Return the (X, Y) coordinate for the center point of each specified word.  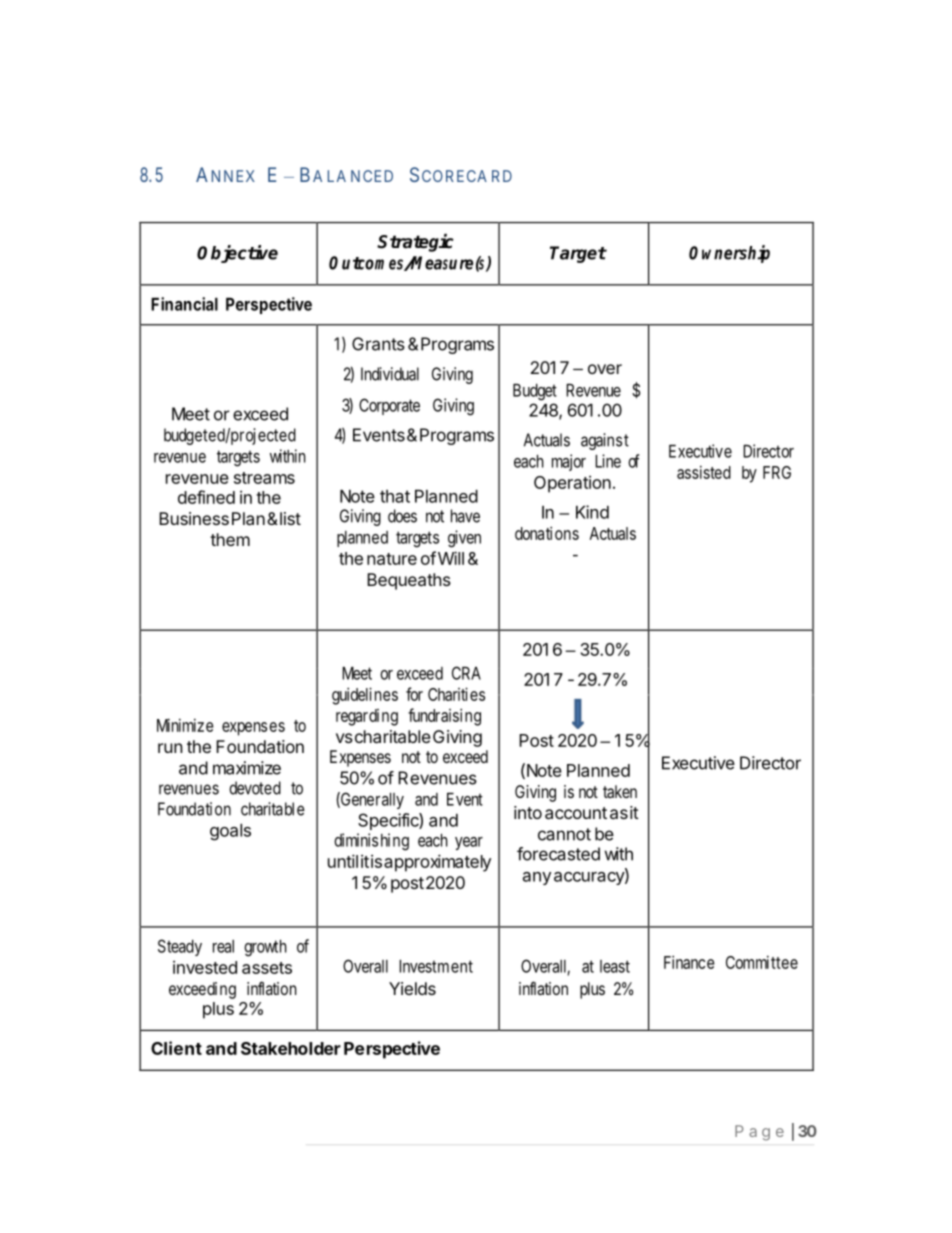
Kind (592, 512)
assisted (704, 472)
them (230, 539)
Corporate (389, 406)
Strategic (415, 243)
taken (620, 791)
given (464, 539)
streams (264, 478)
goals (230, 832)
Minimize (185, 725)
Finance (689, 962)
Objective (237, 254)
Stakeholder (291, 1048)
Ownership (729, 254)
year (469, 843)
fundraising (444, 717)
